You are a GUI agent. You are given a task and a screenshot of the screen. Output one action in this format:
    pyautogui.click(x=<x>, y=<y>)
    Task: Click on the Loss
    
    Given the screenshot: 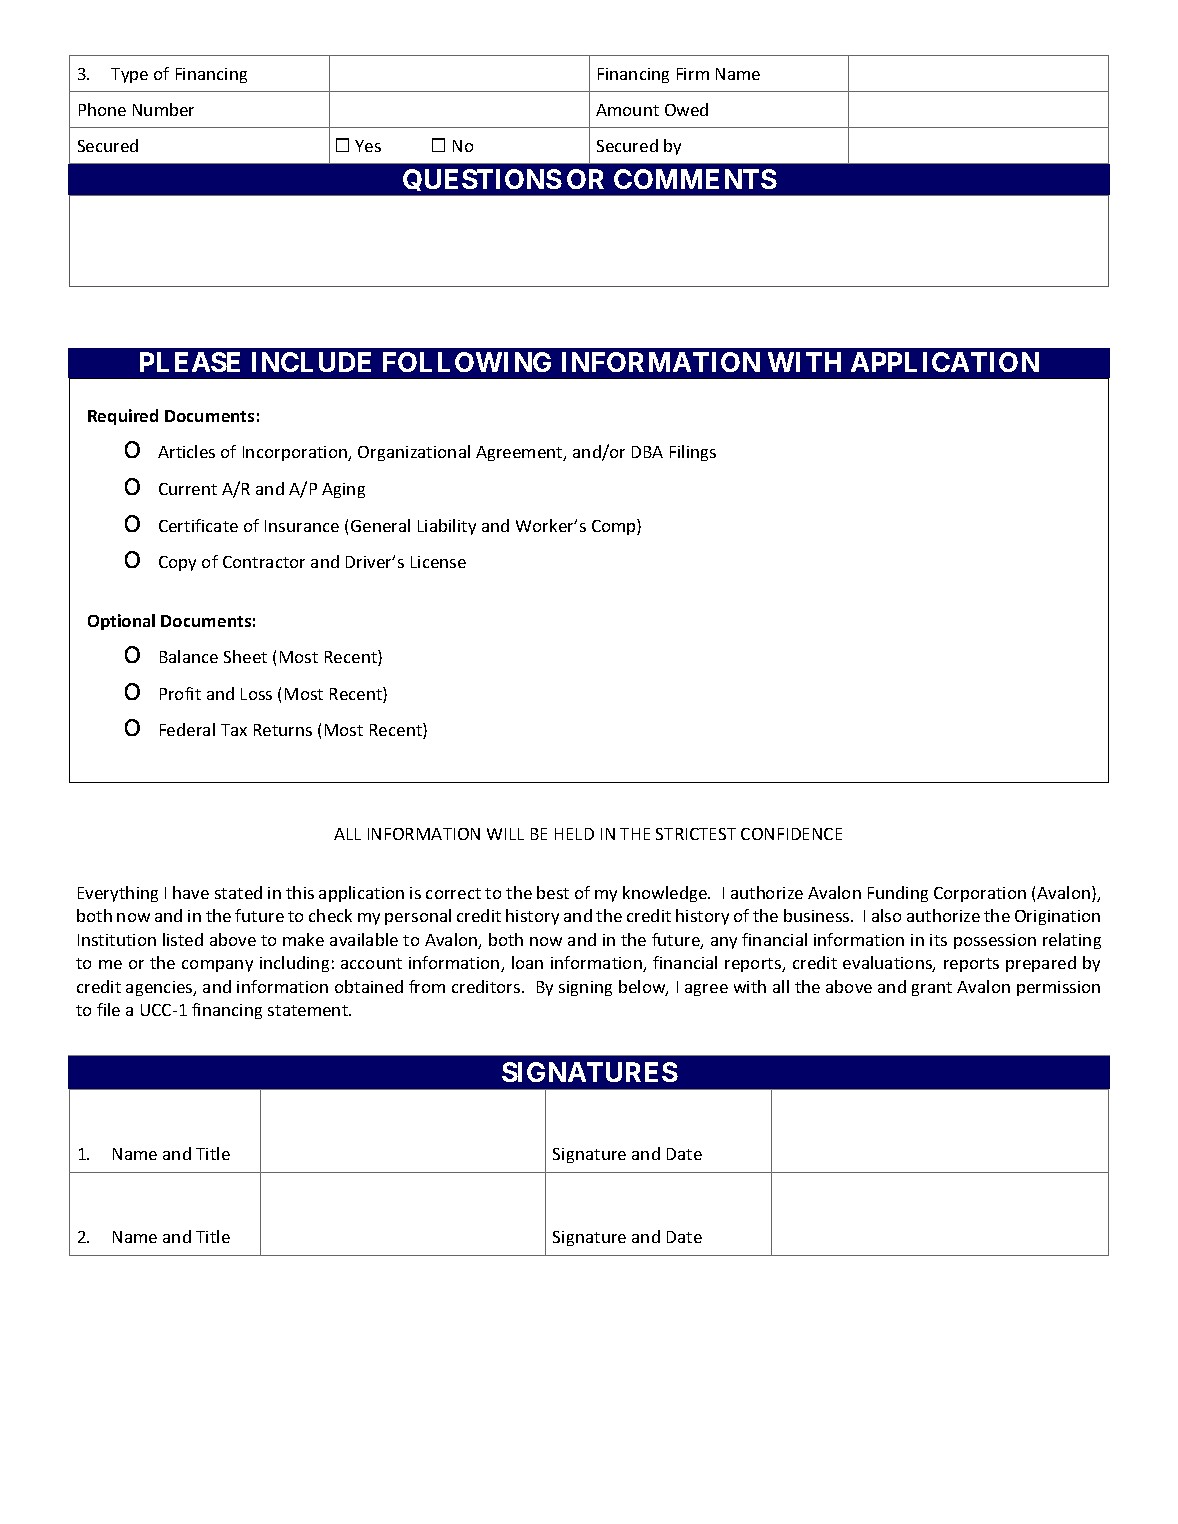 What is the action you would take?
    pyautogui.click(x=256, y=694)
